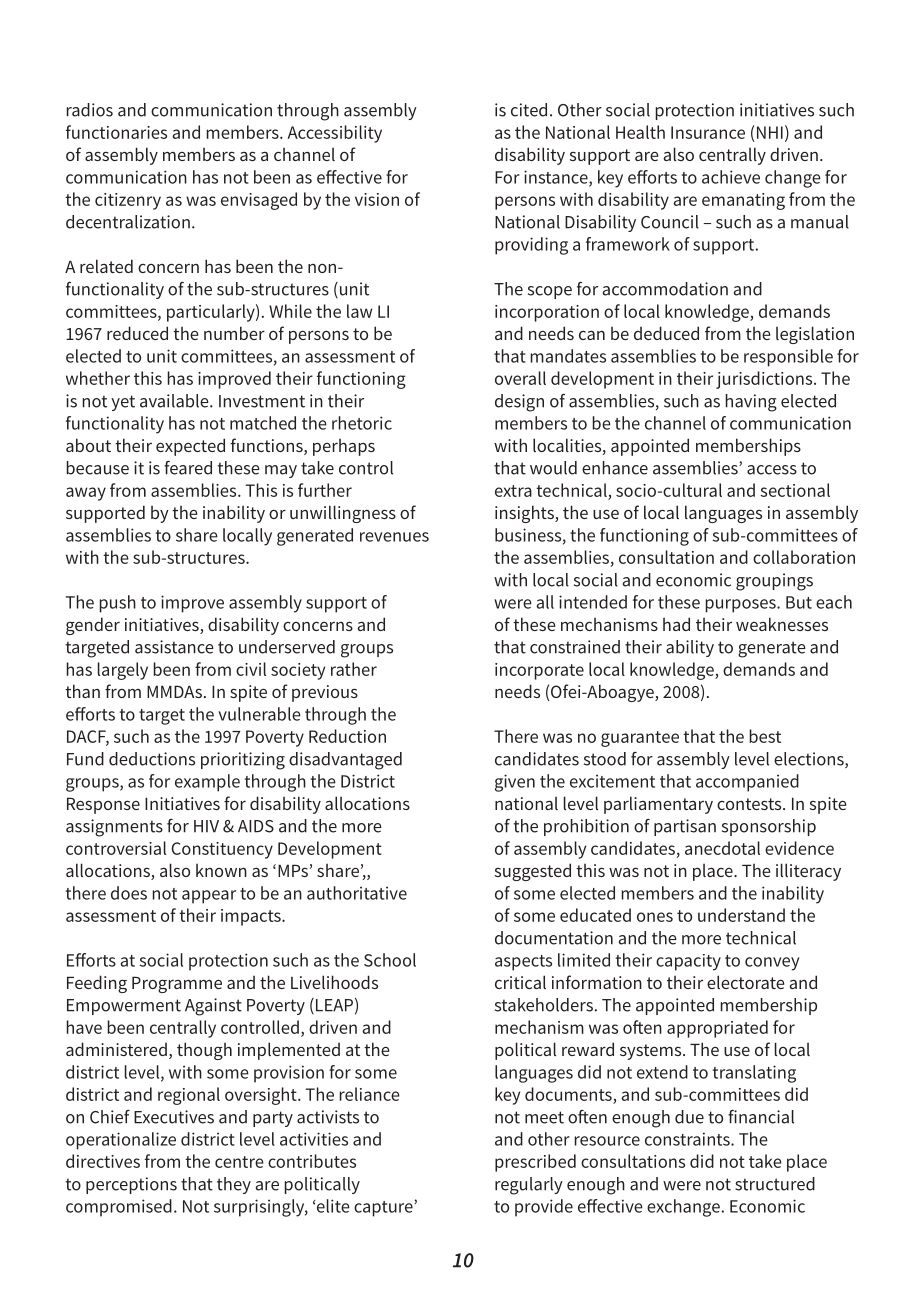 This document has width=924, height=1308. What do you see at coordinates (116, 132) in the document?
I see `functionaries` at bounding box center [116, 132].
